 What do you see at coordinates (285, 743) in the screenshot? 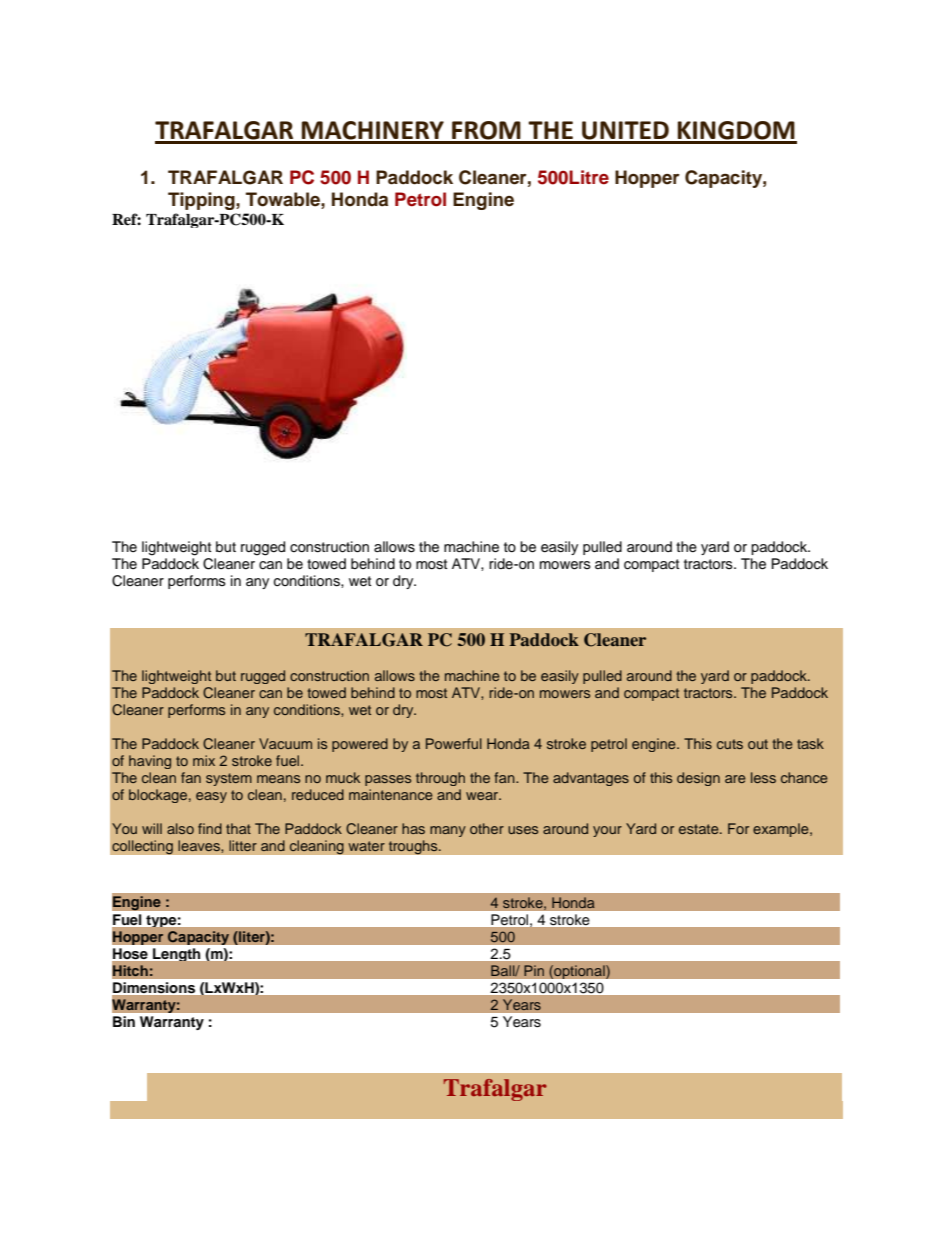
I see `Vacuum` at bounding box center [285, 743].
